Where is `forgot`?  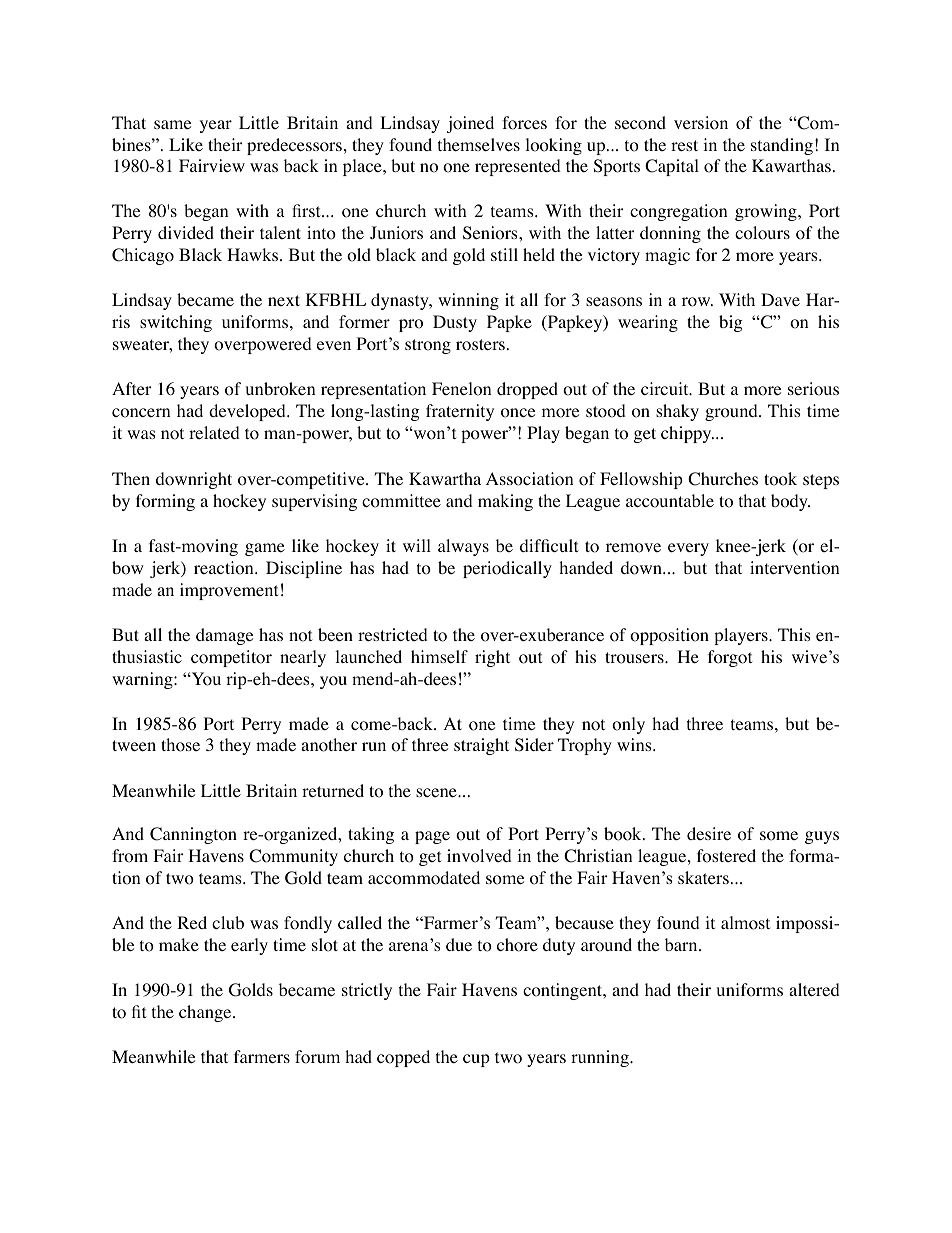
forgot is located at coordinates (730, 658).
